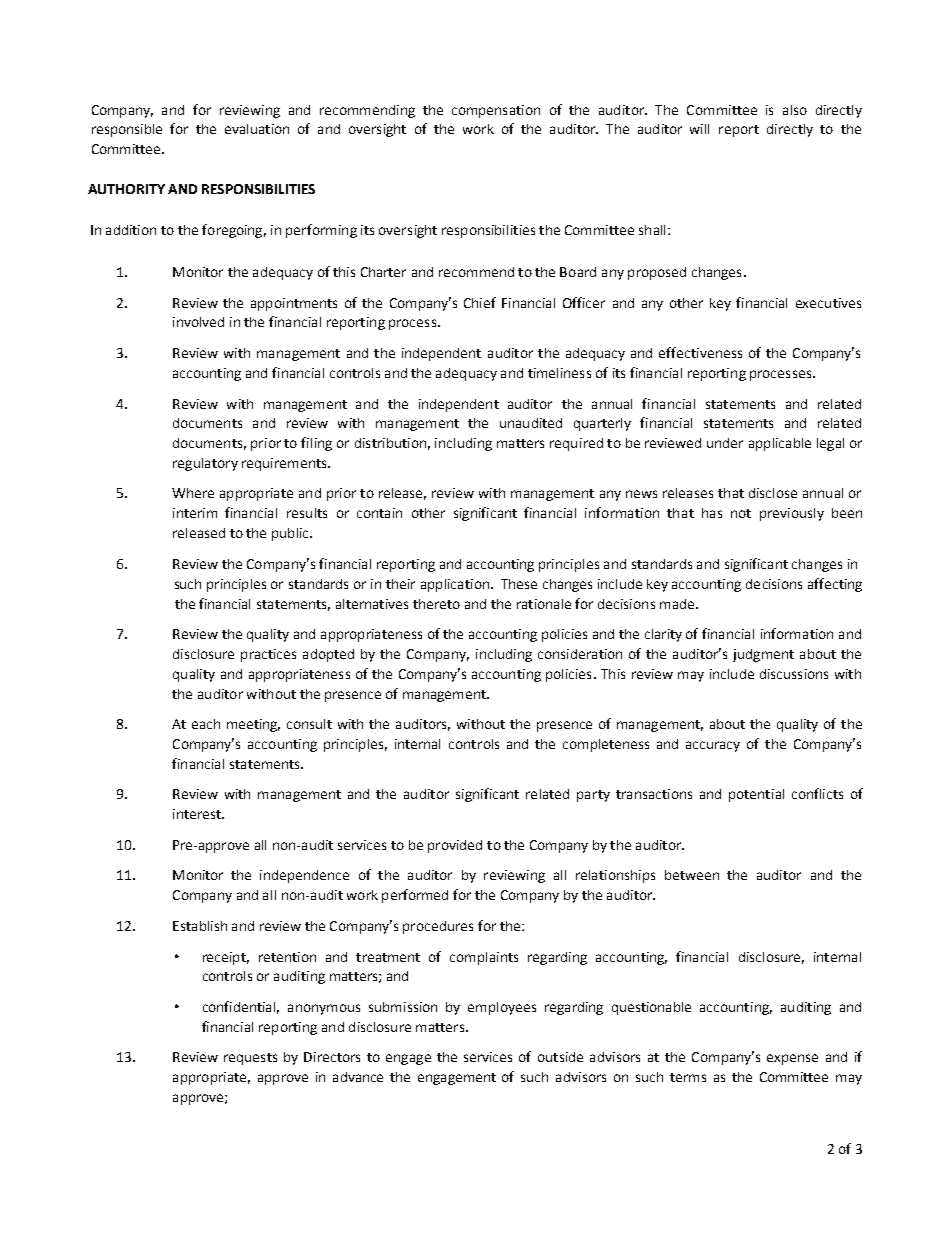 Image resolution: width=952 pixels, height=1233 pixels. What do you see at coordinates (250, 1059) in the screenshot?
I see `requests` at bounding box center [250, 1059].
